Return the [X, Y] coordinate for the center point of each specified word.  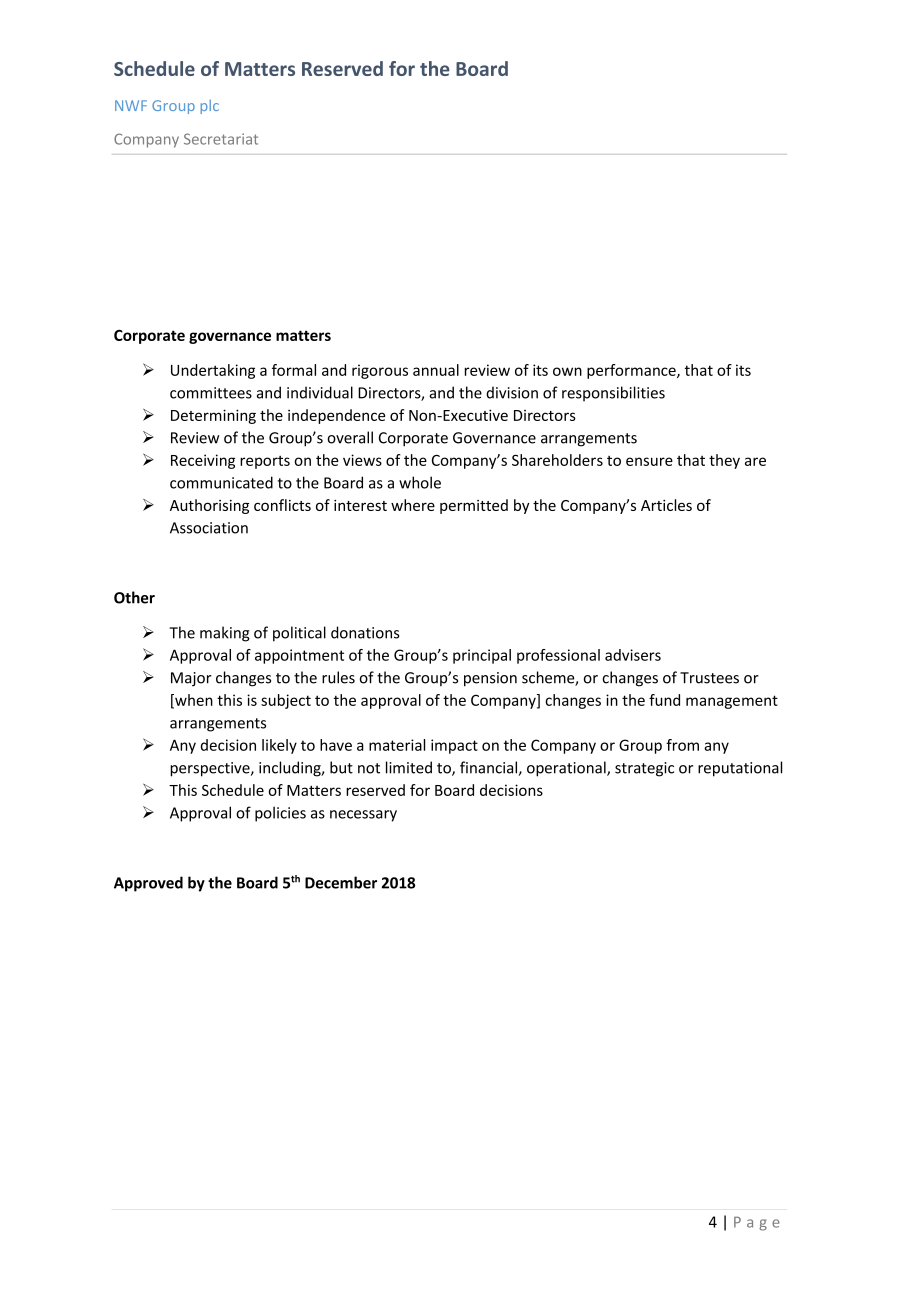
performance [632, 371]
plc [210, 106]
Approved [148, 884]
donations [365, 632]
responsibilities [613, 394]
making [225, 634]
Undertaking [213, 371]
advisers [633, 655]
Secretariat [221, 139]
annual [436, 370]
